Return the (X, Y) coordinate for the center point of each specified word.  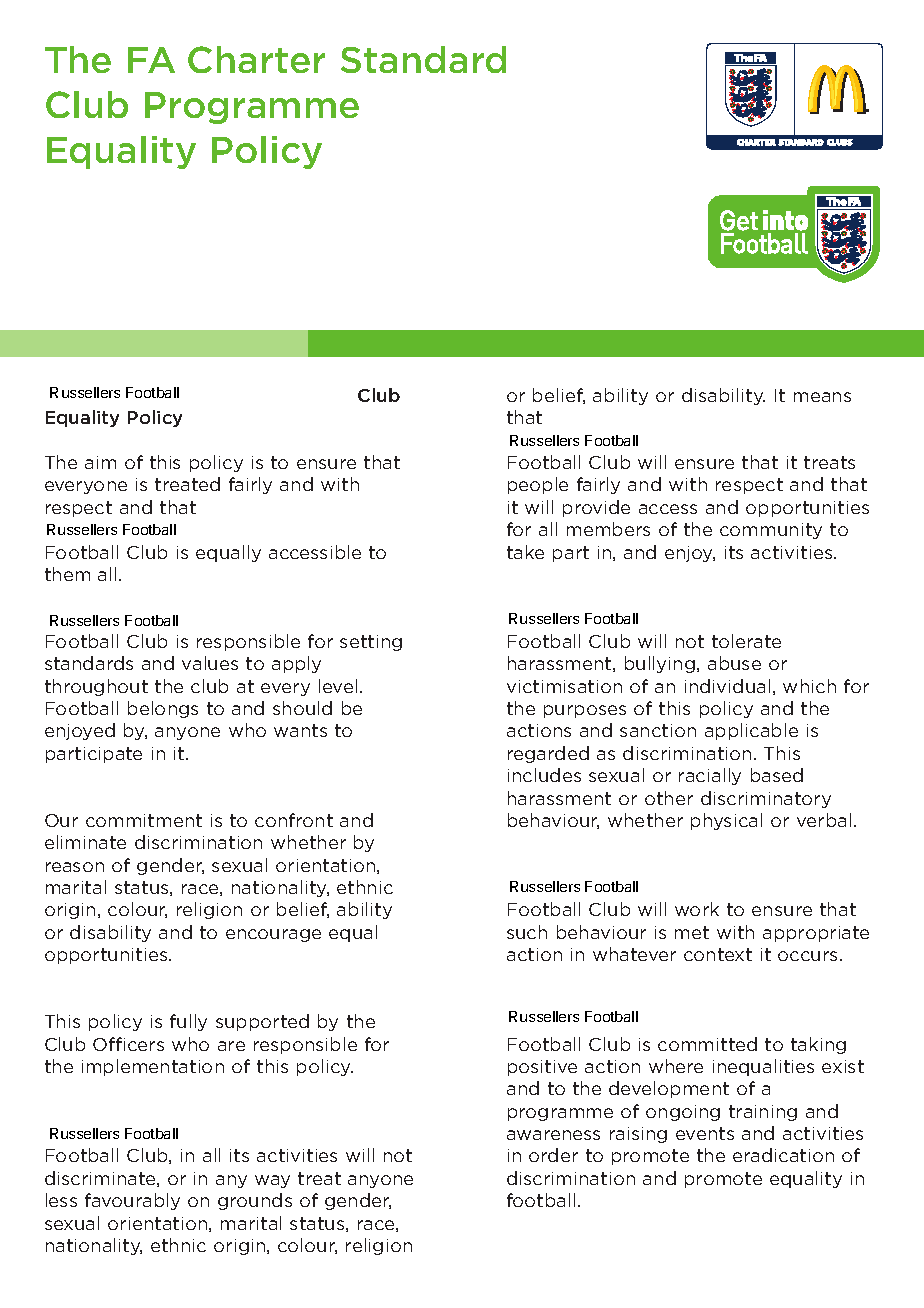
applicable (751, 731)
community (771, 531)
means (822, 397)
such (527, 932)
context (718, 954)
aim (100, 462)
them (67, 574)
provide (596, 508)
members (608, 529)
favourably (132, 1201)
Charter (256, 59)
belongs (163, 709)
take (525, 552)
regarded (548, 754)
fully (188, 1022)
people (538, 485)
